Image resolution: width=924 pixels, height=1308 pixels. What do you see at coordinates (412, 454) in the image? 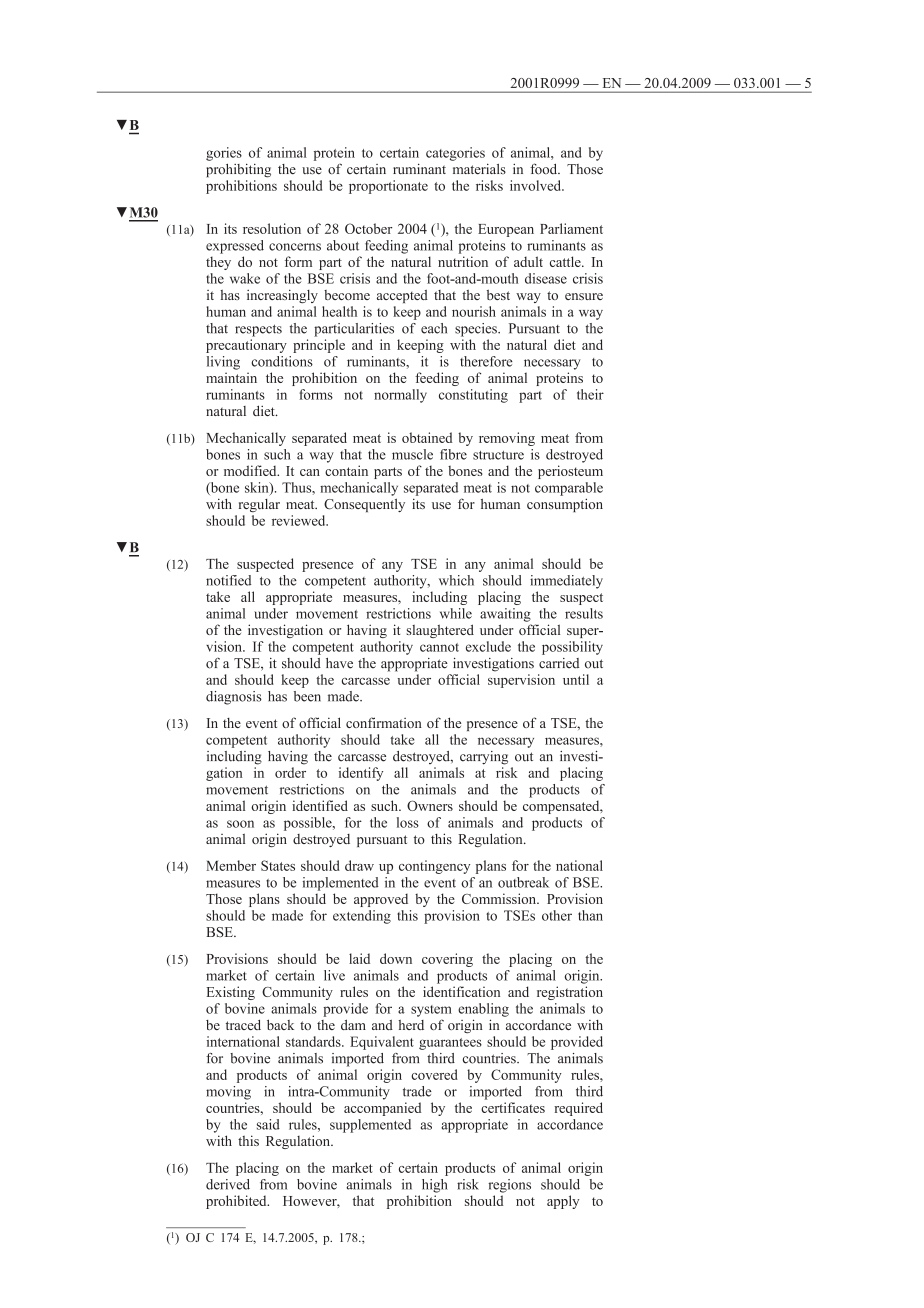
I see `muscle` at bounding box center [412, 454].
